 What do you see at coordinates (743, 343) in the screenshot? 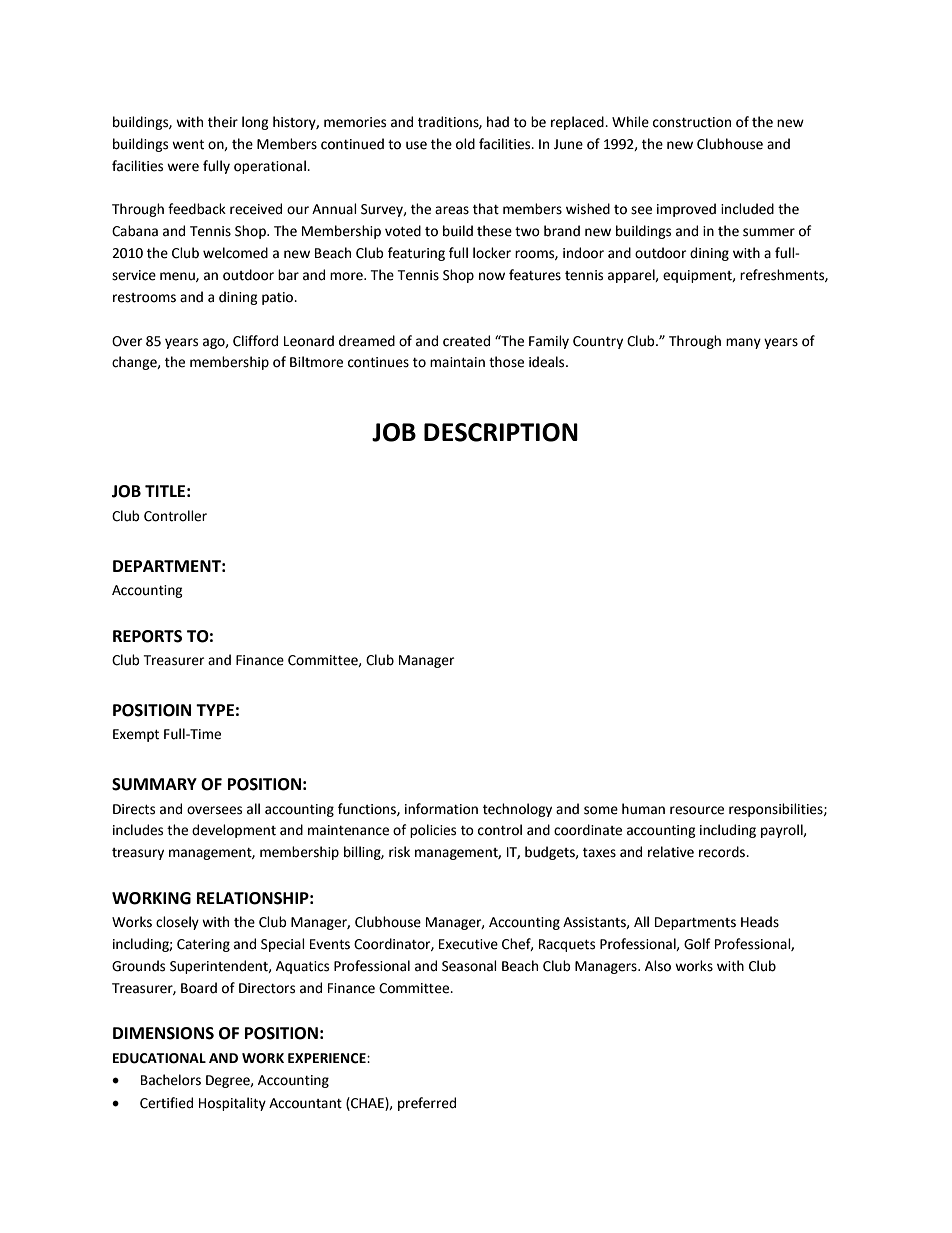
I see `many` at bounding box center [743, 343].
